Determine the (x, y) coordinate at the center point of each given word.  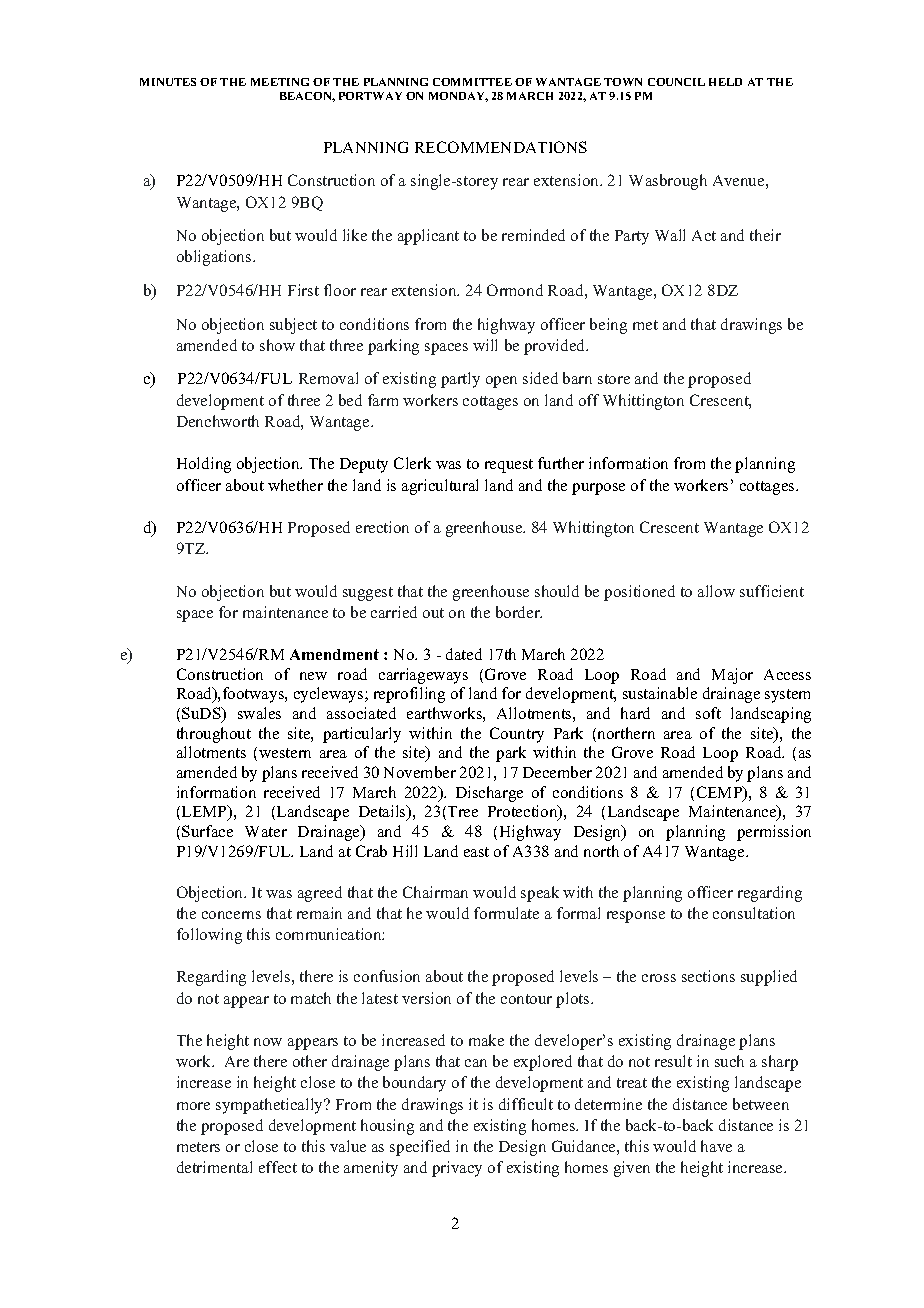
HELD (725, 82)
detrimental (214, 1167)
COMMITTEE (472, 82)
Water (266, 831)
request (509, 466)
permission (774, 833)
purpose (598, 489)
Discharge (489, 794)
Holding (204, 465)
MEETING (280, 82)
